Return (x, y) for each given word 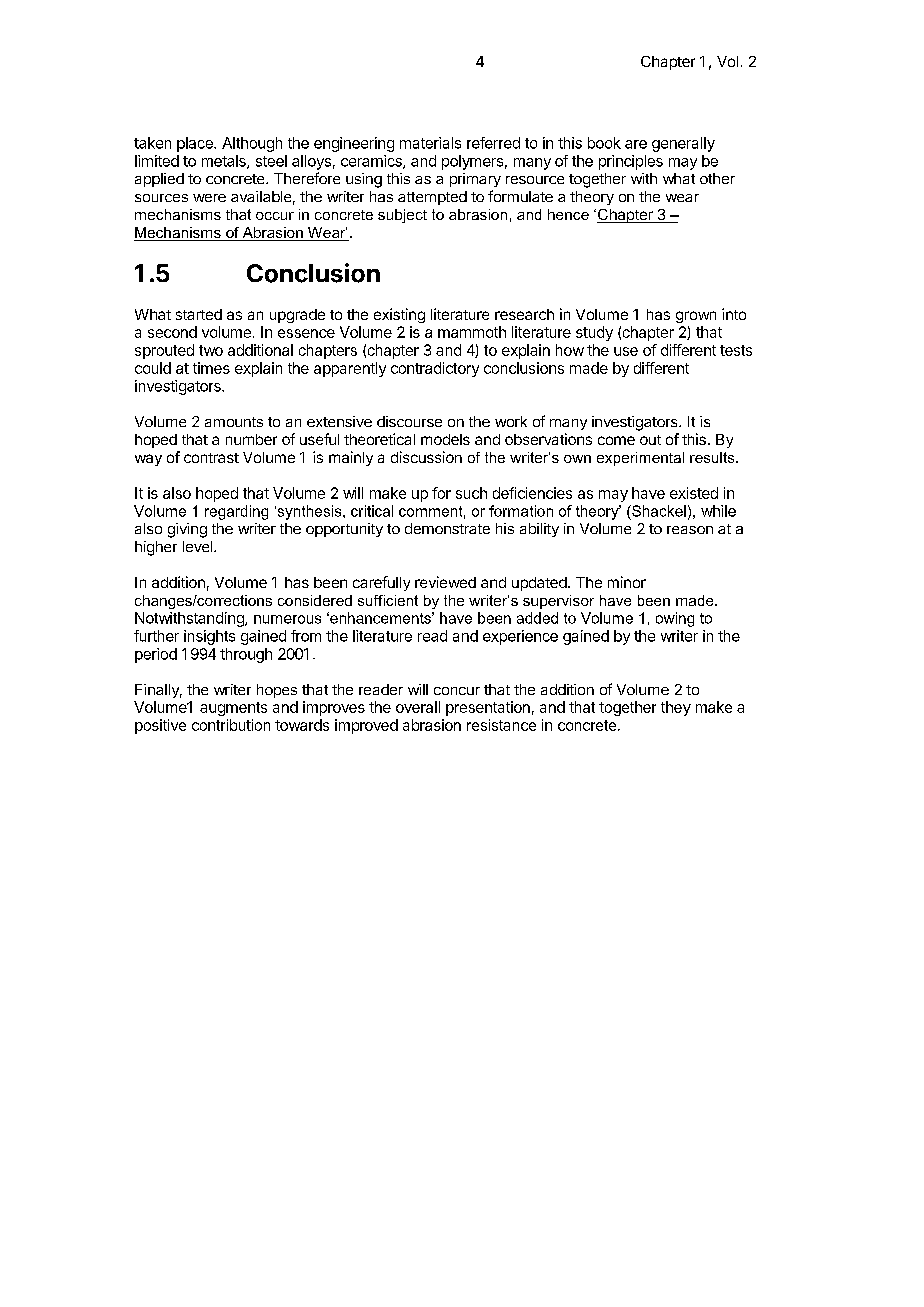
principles (631, 162)
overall (418, 707)
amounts (234, 422)
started (199, 314)
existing (399, 315)
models (445, 439)
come (616, 440)
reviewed (445, 582)
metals (225, 162)
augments (233, 709)
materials (430, 143)
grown (696, 317)
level (199, 546)
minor (627, 582)
